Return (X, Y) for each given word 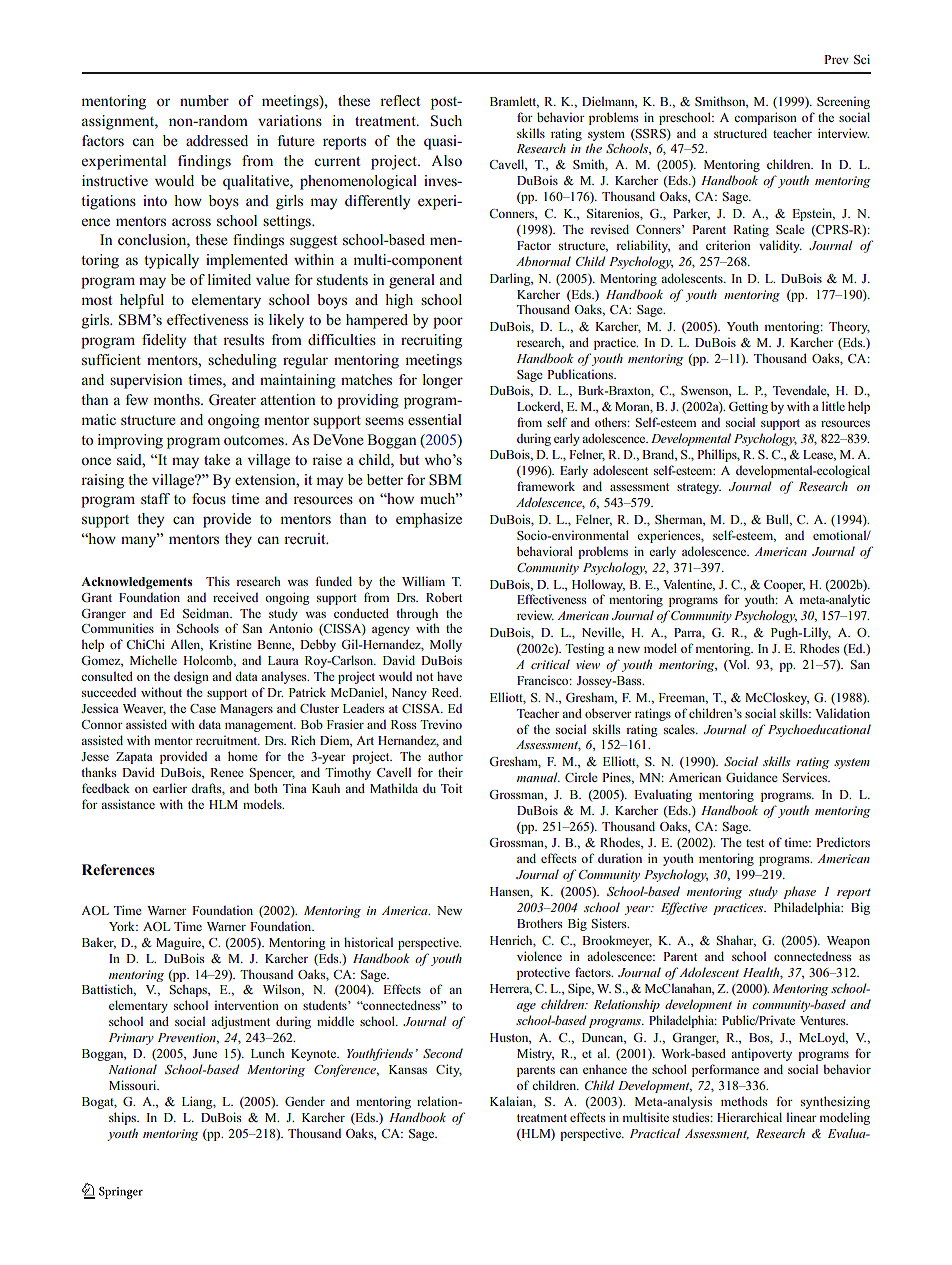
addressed (217, 140)
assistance (128, 804)
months (177, 399)
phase (799, 892)
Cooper (784, 586)
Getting (748, 408)
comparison (765, 118)
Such (446, 121)
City (449, 1070)
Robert (444, 597)
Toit (451, 788)
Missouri (134, 1085)
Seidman (207, 613)
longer (443, 381)
